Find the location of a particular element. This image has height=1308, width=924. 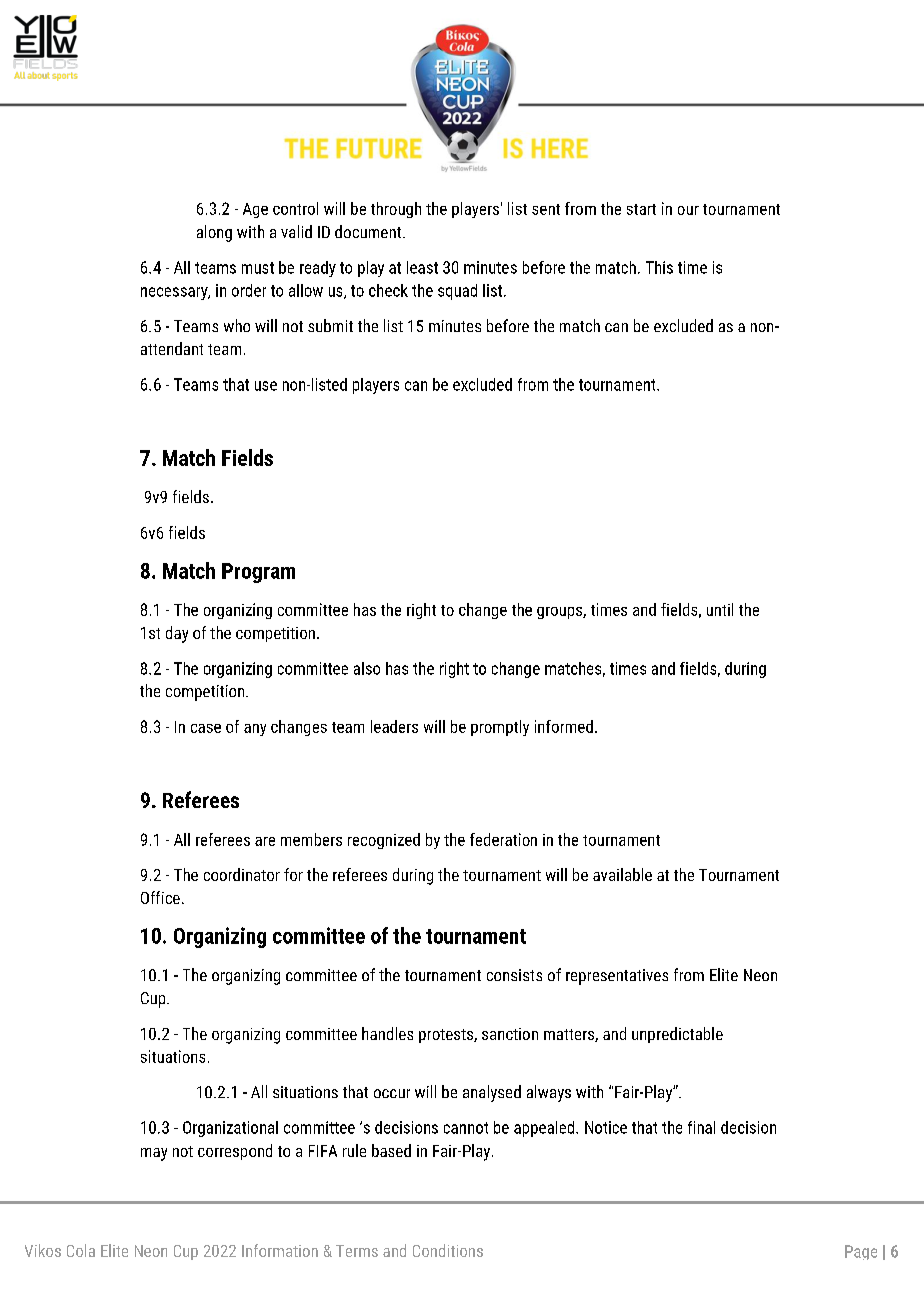

least is located at coordinates (422, 267).
